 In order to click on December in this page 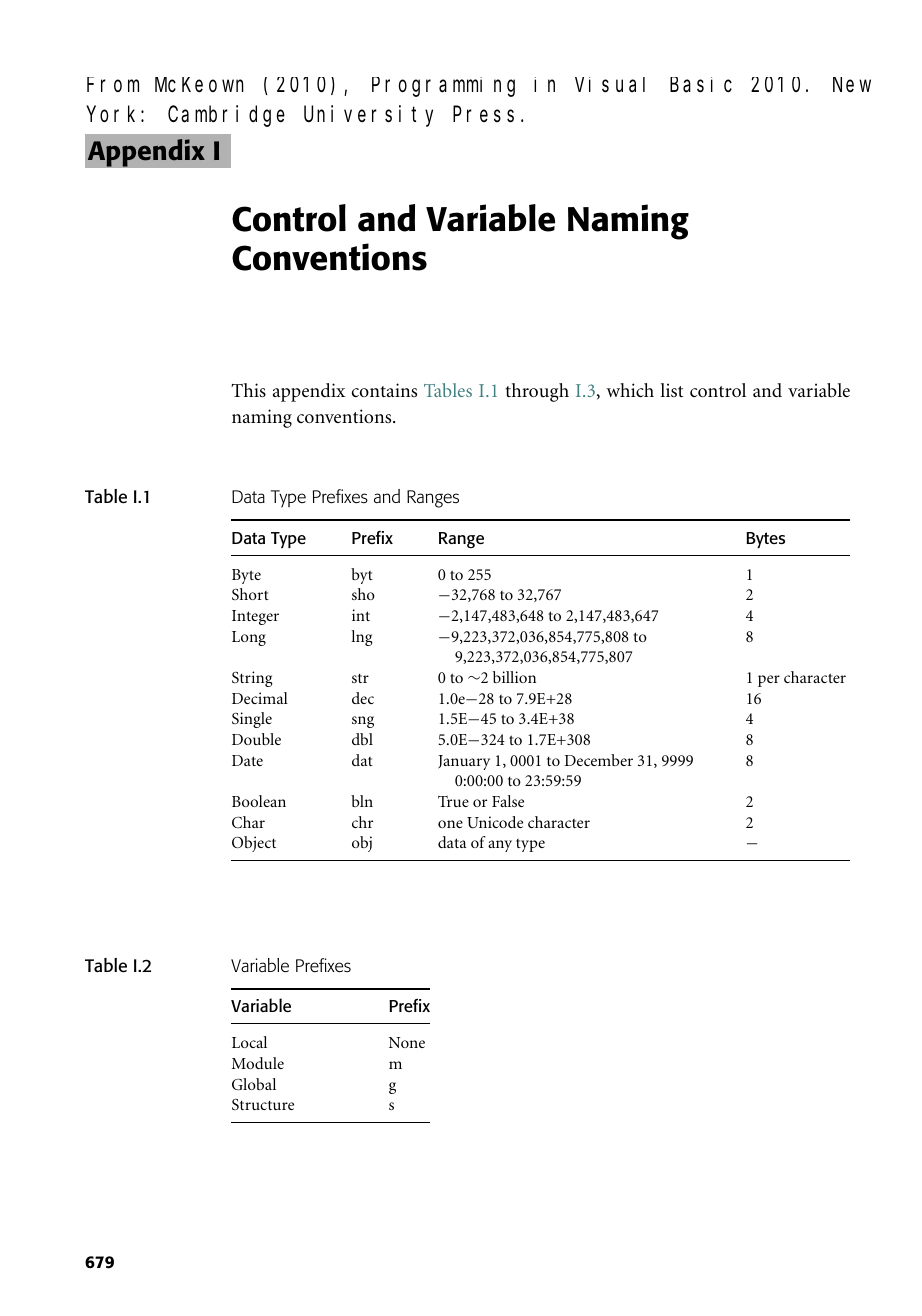, I will do `click(599, 760)`.
